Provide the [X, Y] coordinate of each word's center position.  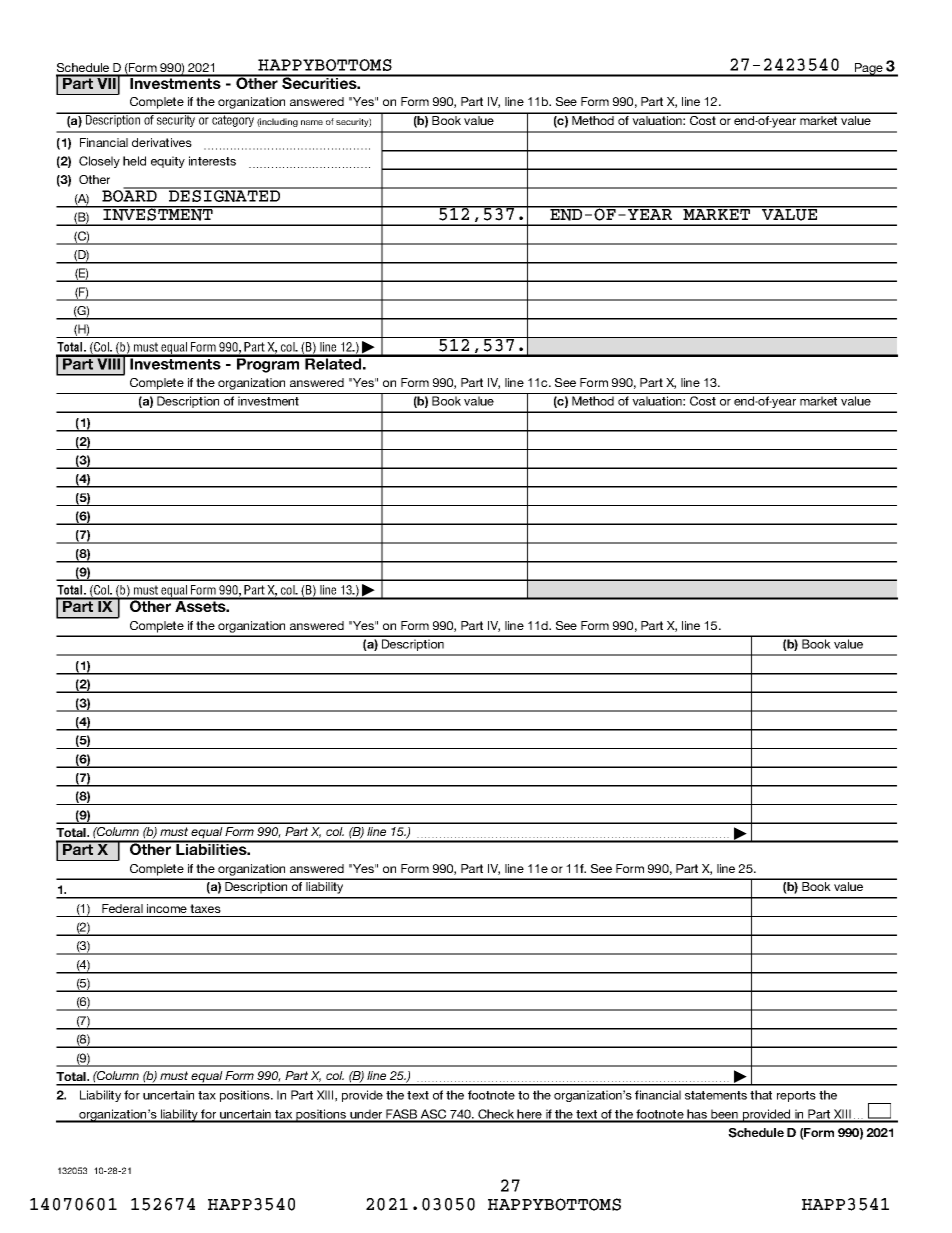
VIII [109, 363]
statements [716, 1095]
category [233, 120]
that [761, 1095]
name [312, 122]
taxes [205, 908]
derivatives [162, 142]
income [167, 908]
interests [212, 161]
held [134, 161]
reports [796, 1096]
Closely [99, 162]
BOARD [130, 195]
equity [168, 162]
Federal [122, 908]
